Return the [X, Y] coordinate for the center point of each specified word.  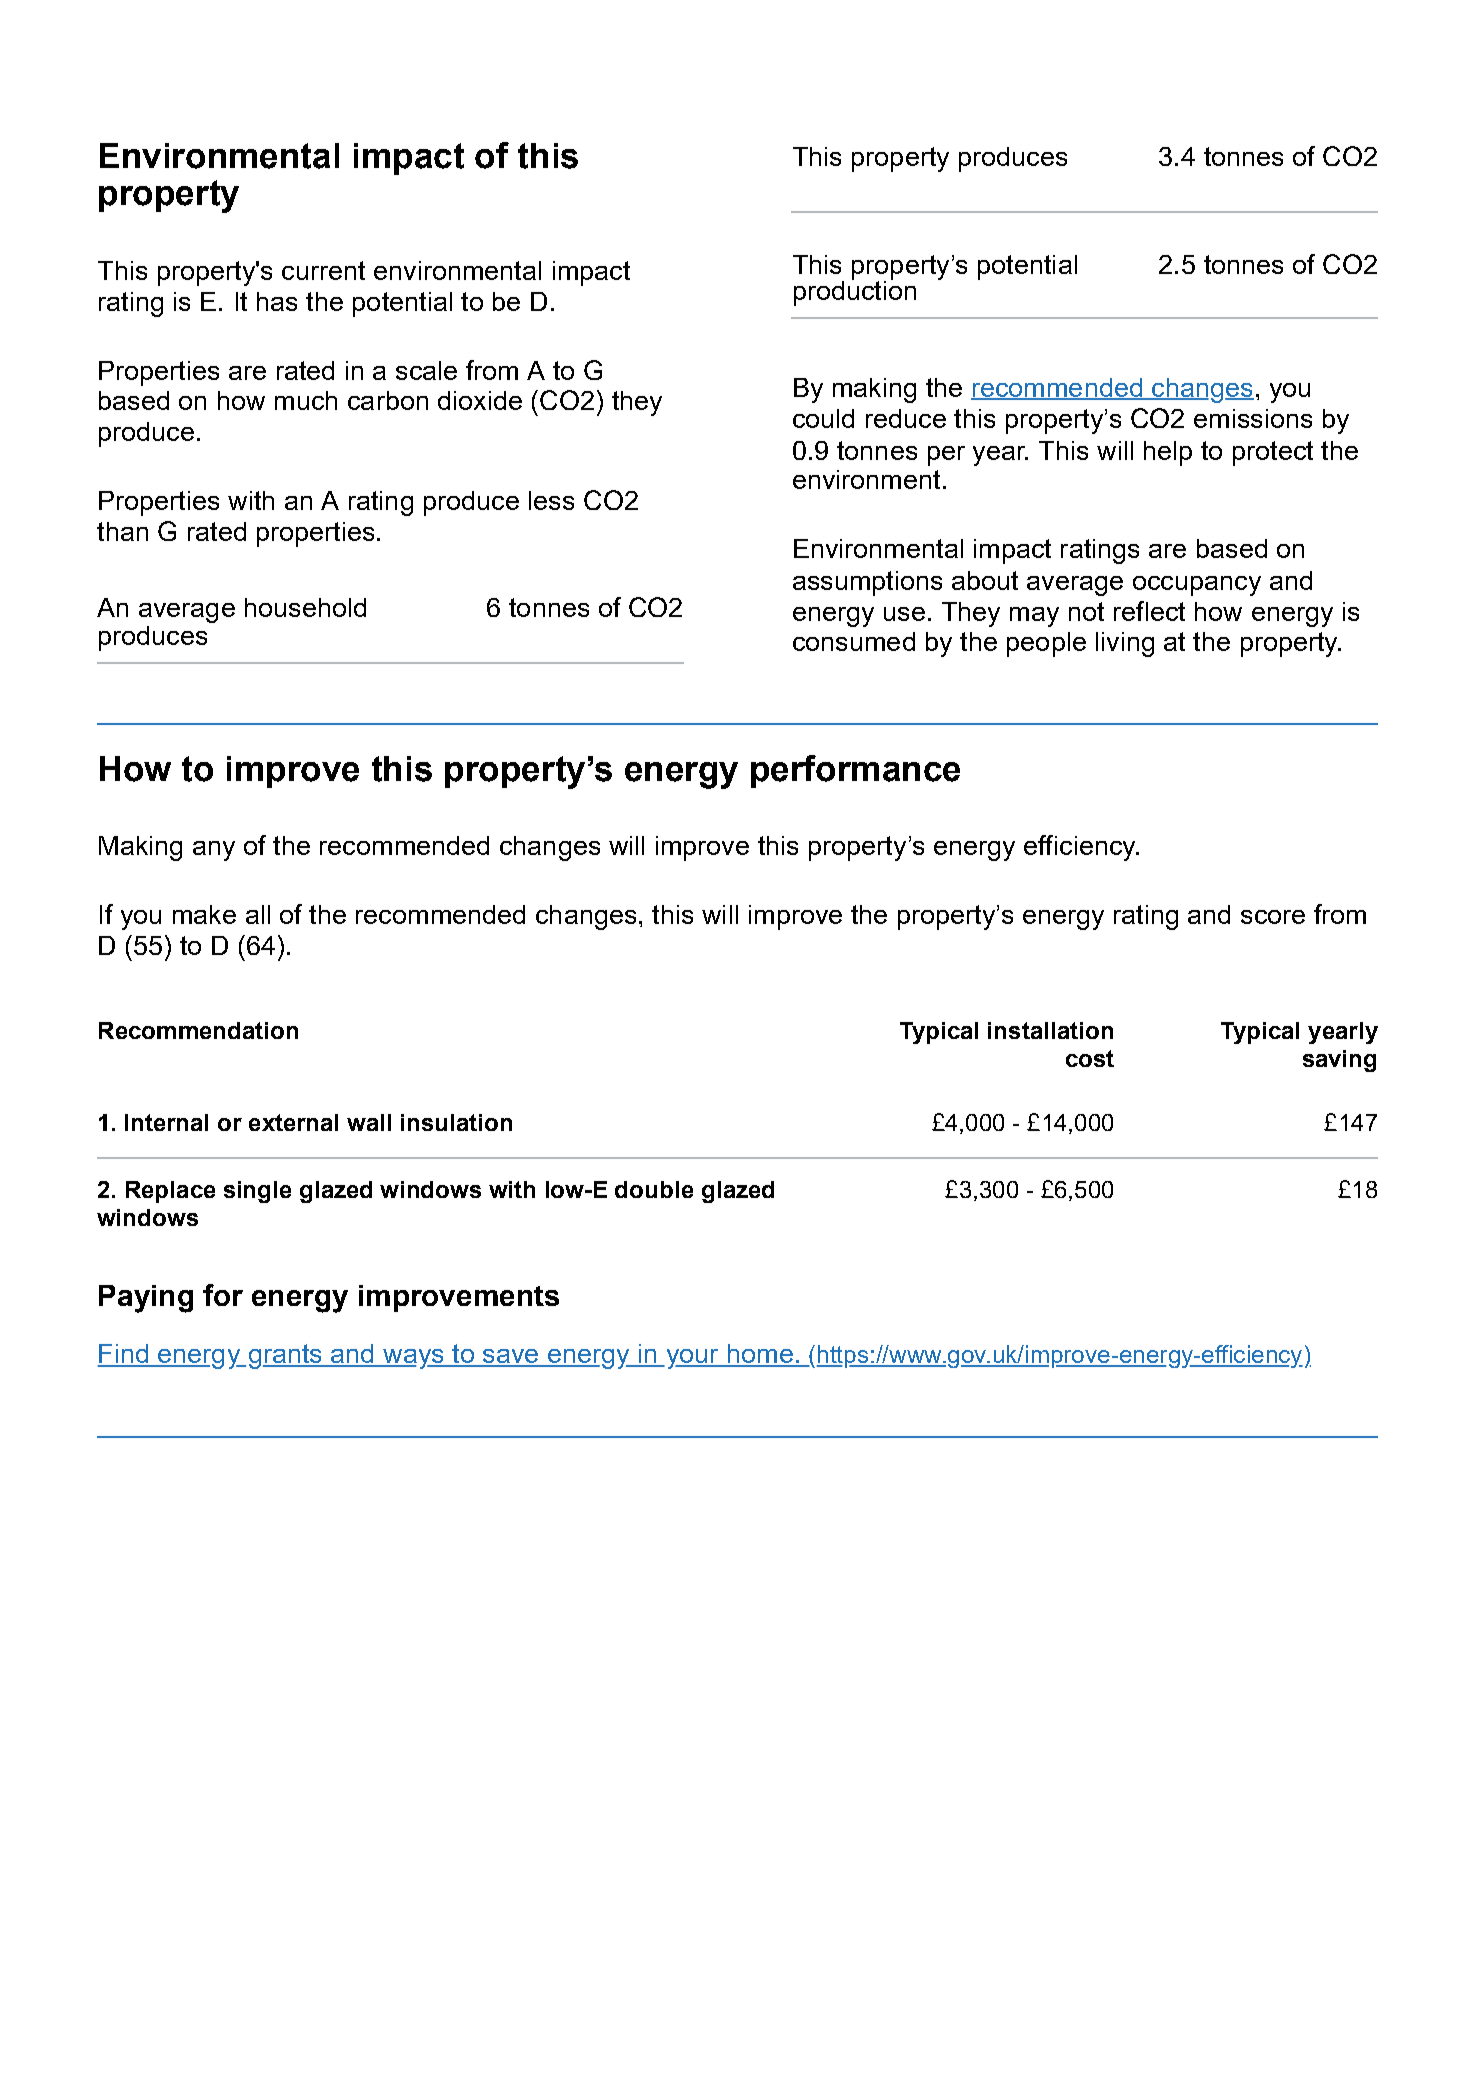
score [1273, 917]
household [305, 607]
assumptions [867, 583]
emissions [1253, 418]
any [214, 851]
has [277, 301]
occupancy [1197, 586]
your [692, 1359]
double [654, 1189]
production [855, 292]
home [760, 1355]
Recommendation [198, 1030]
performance [855, 771]
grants [286, 1356]
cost [1090, 1058]
